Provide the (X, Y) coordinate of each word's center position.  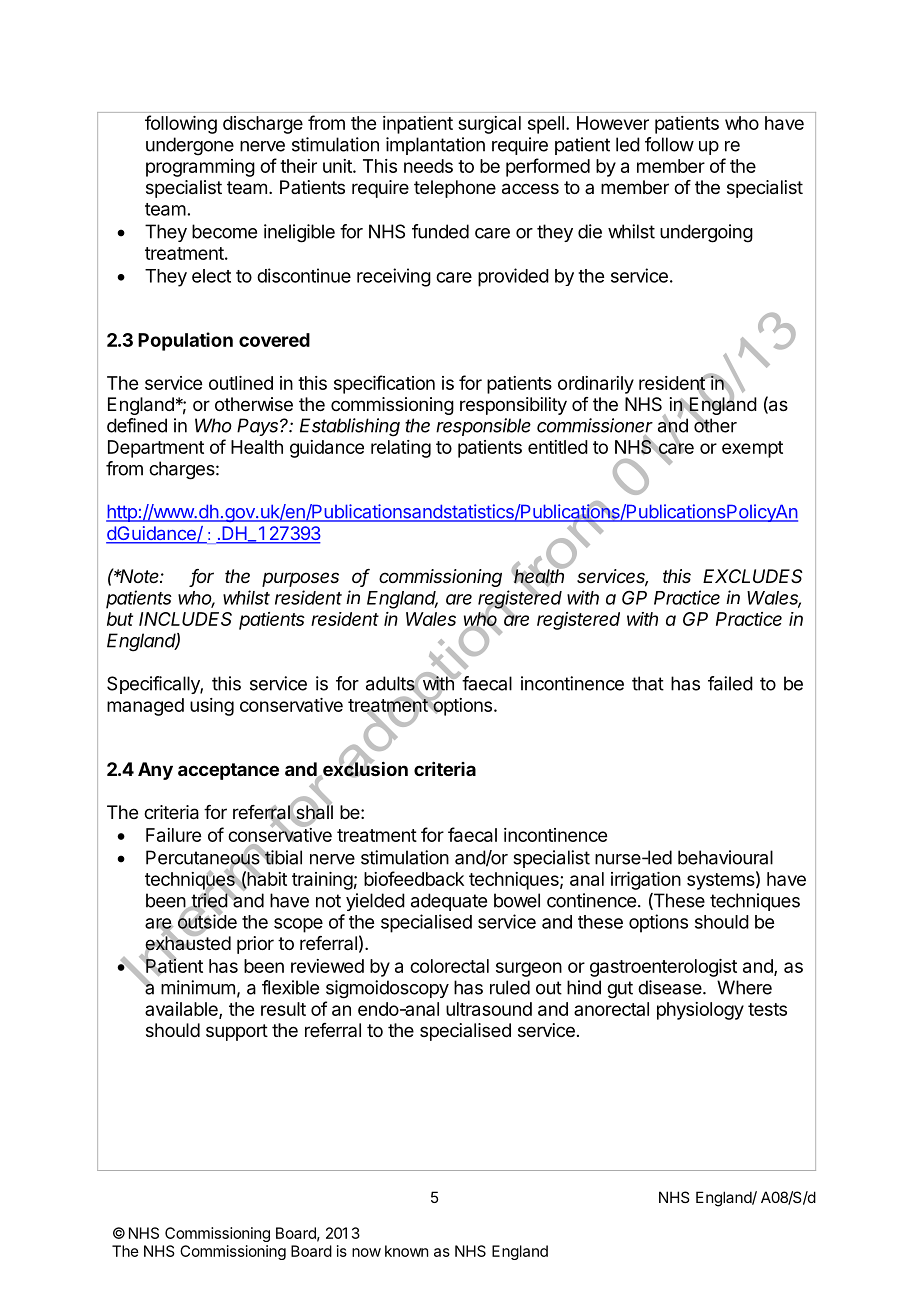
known (406, 1251)
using (212, 707)
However (613, 123)
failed (730, 683)
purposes (300, 579)
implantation (435, 146)
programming (200, 168)
